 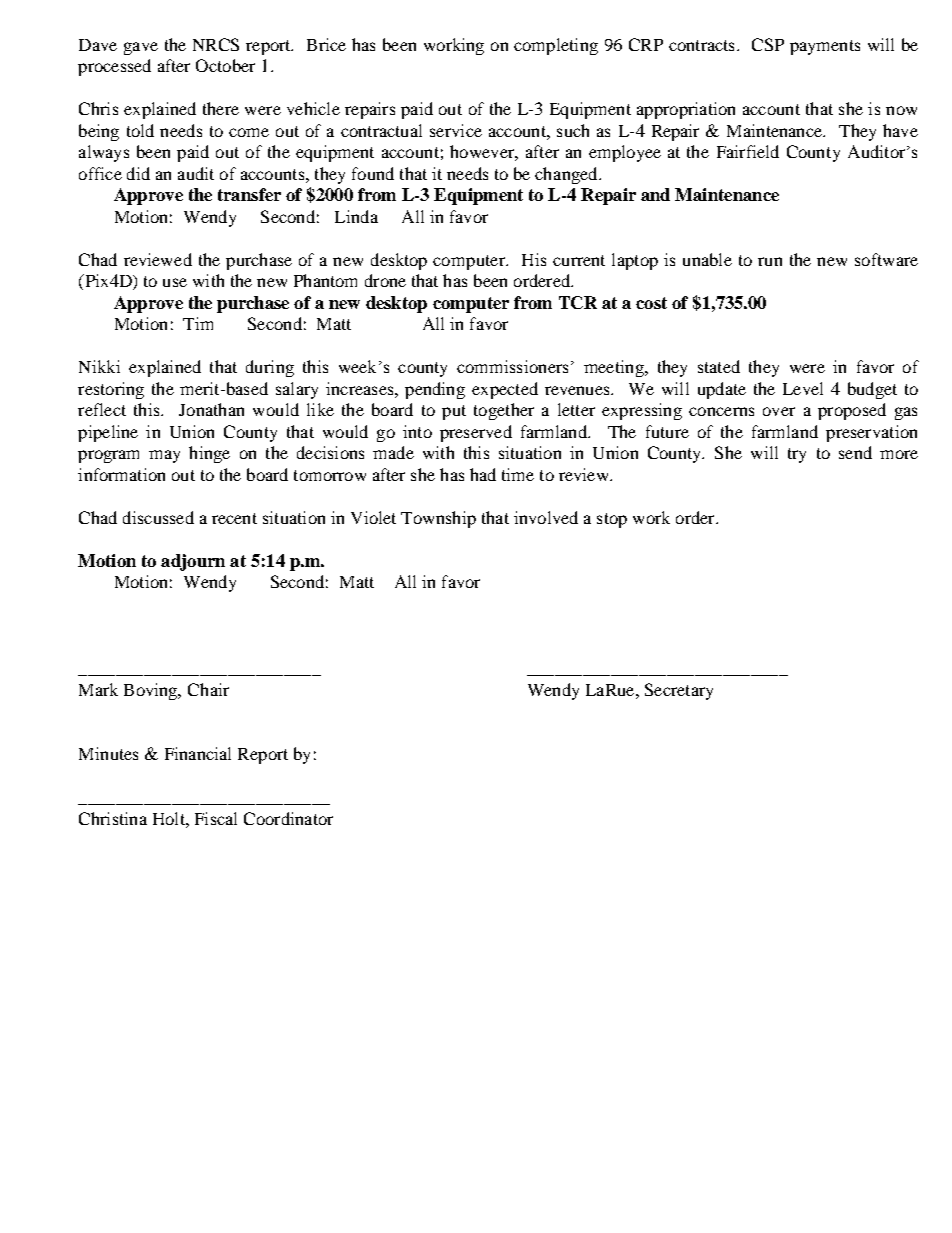 I want to click on October, so click(x=225, y=65).
